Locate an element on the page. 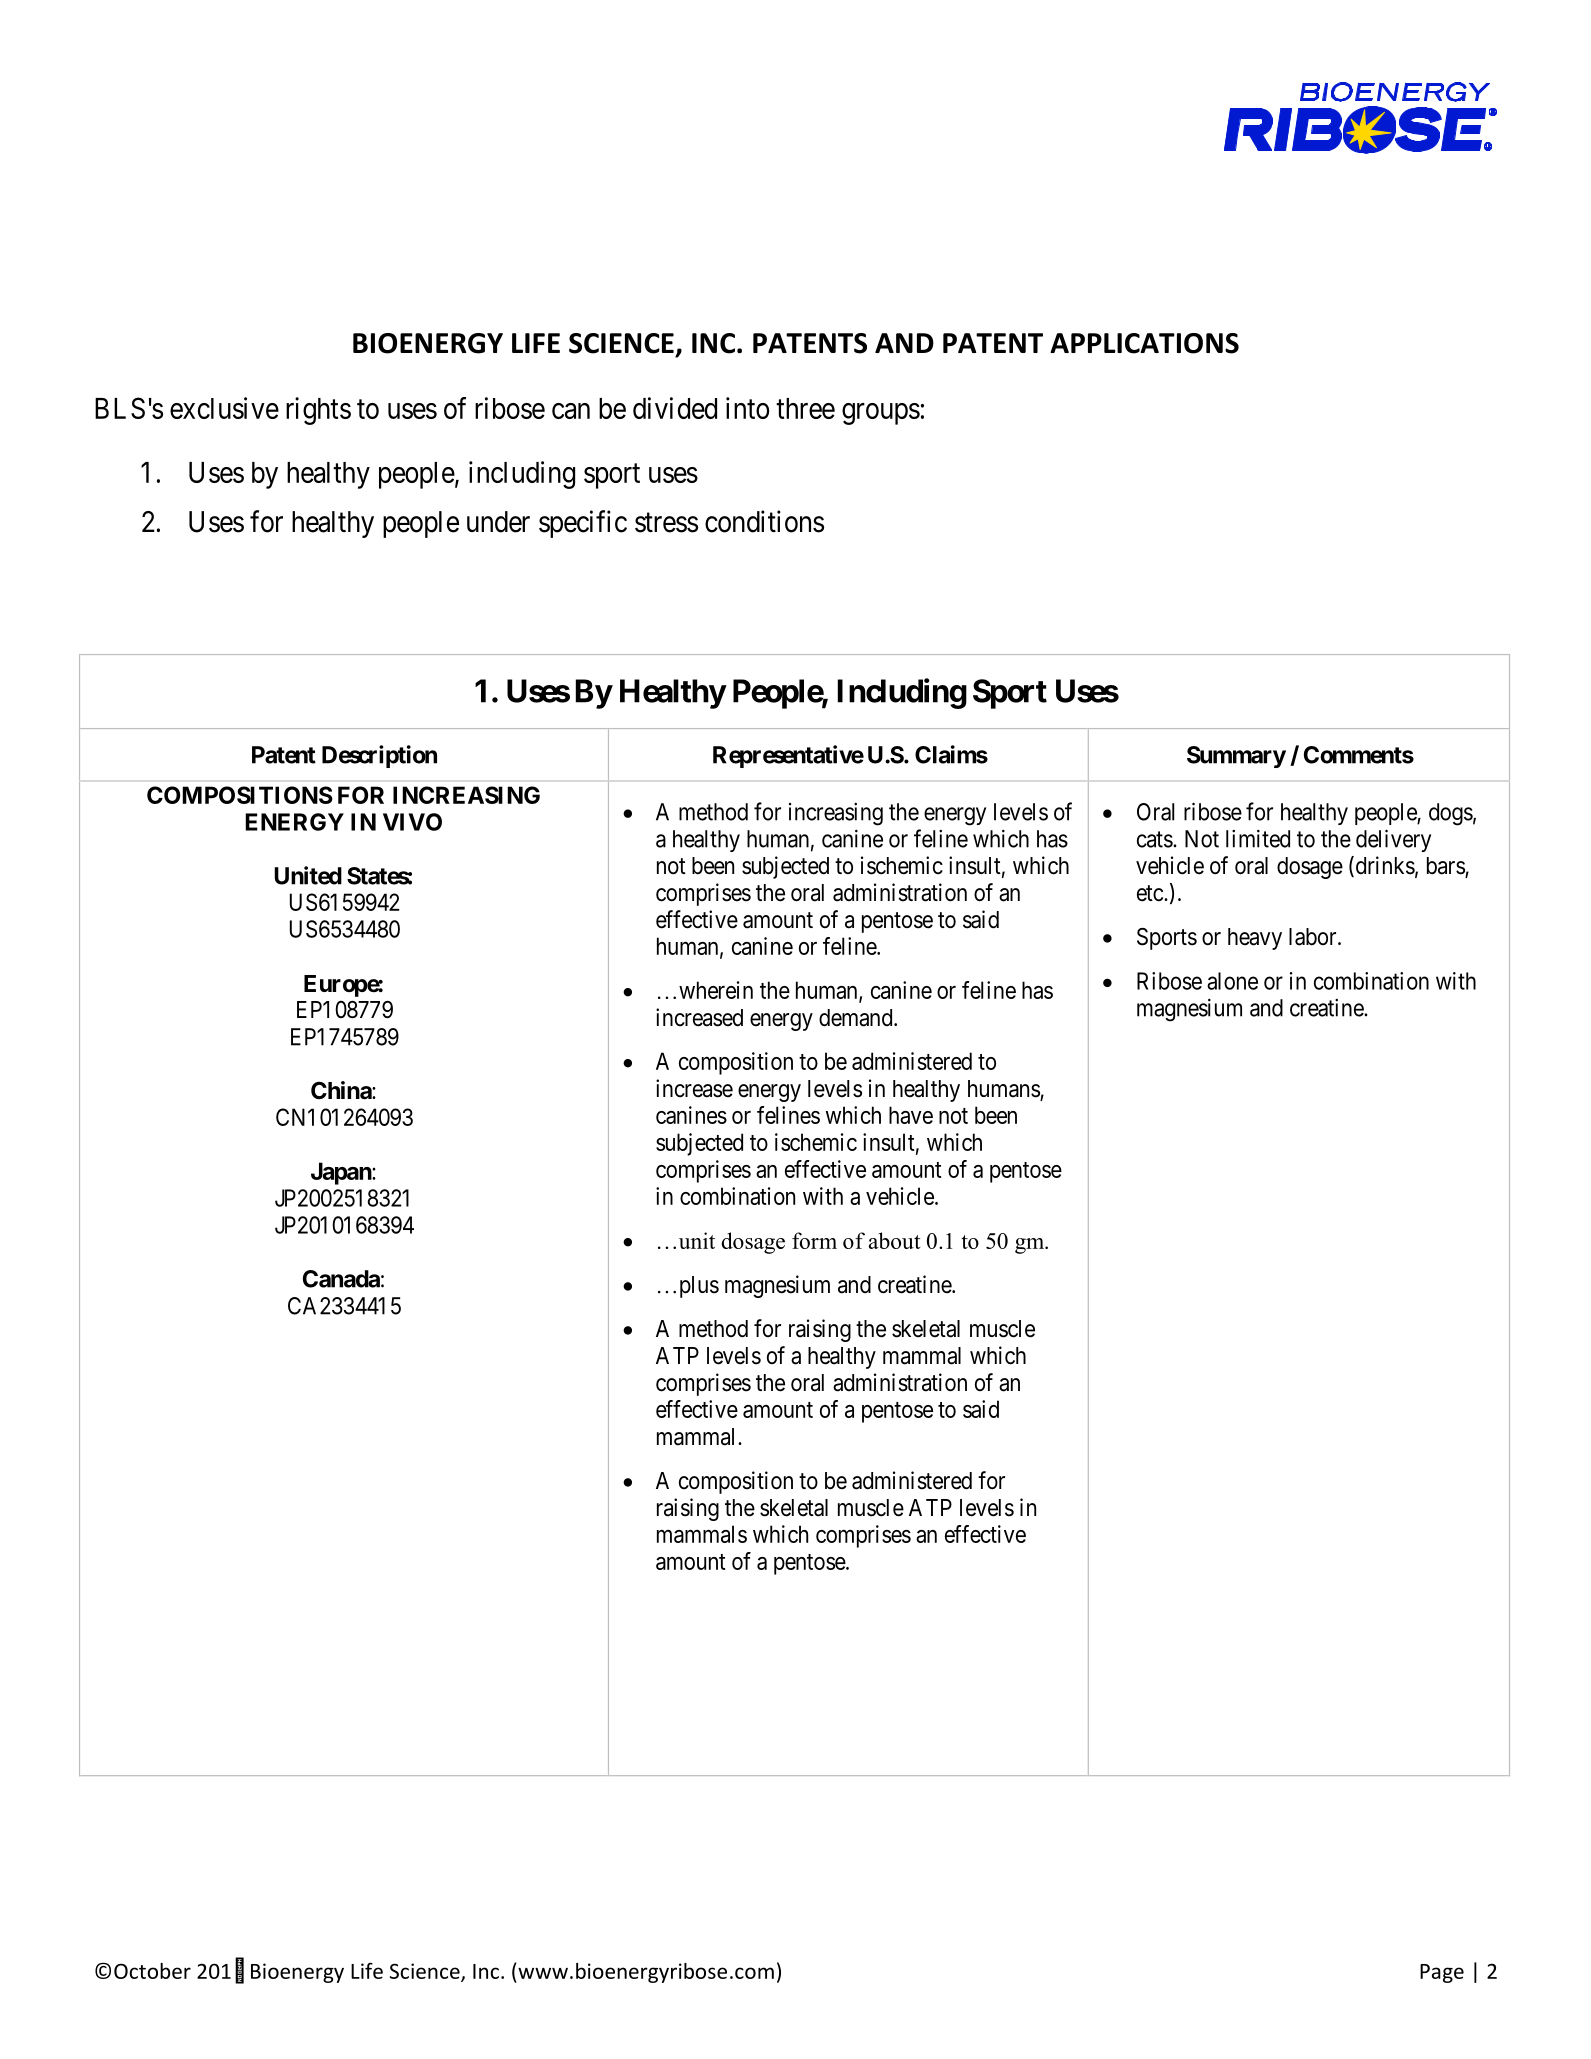 The image size is (1591, 2059). three is located at coordinates (805, 408).
